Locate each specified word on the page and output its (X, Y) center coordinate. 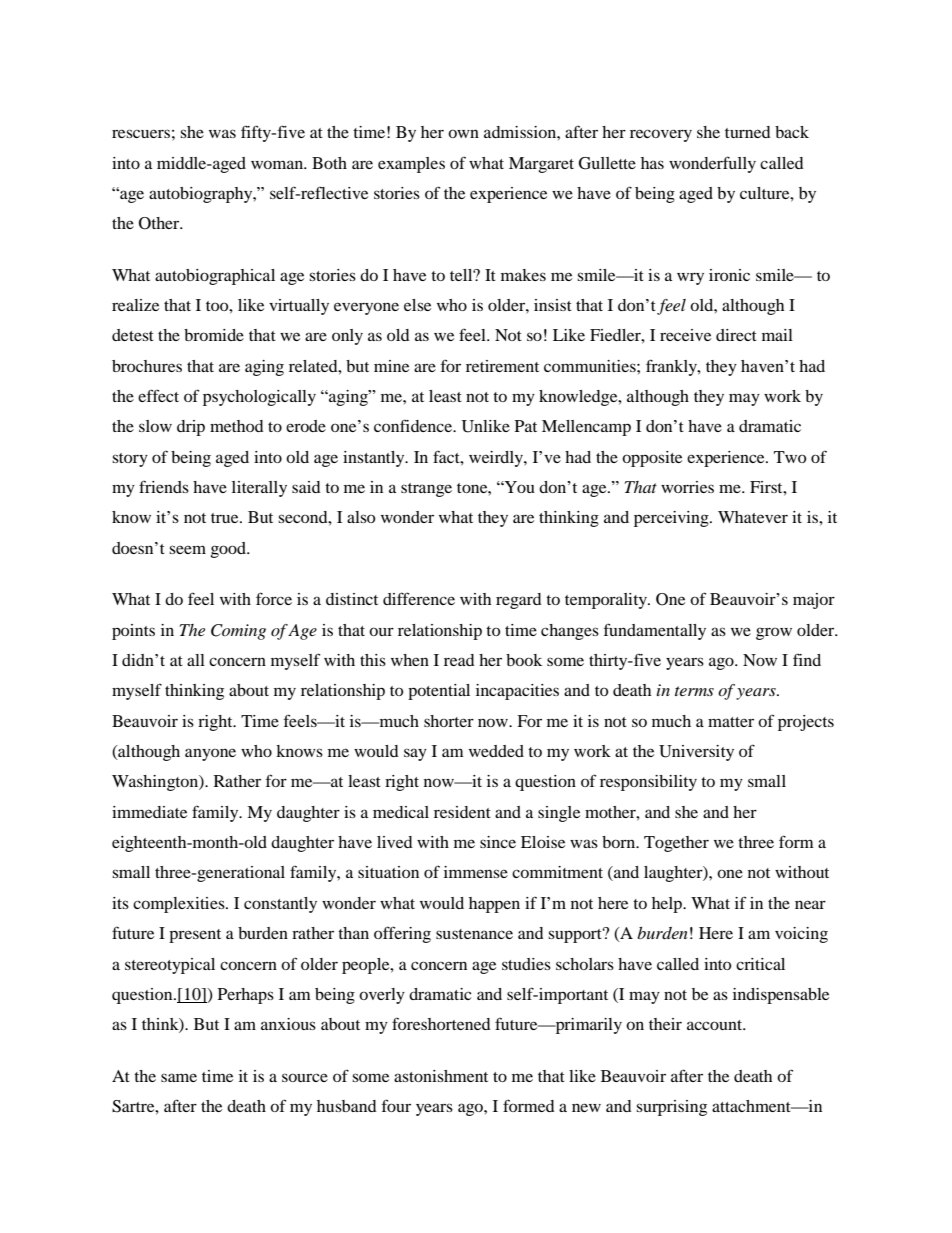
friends (164, 486)
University (696, 753)
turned (748, 132)
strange (426, 490)
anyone (210, 754)
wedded (496, 751)
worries (687, 487)
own (463, 133)
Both (329, 163)
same (179, 1077)
